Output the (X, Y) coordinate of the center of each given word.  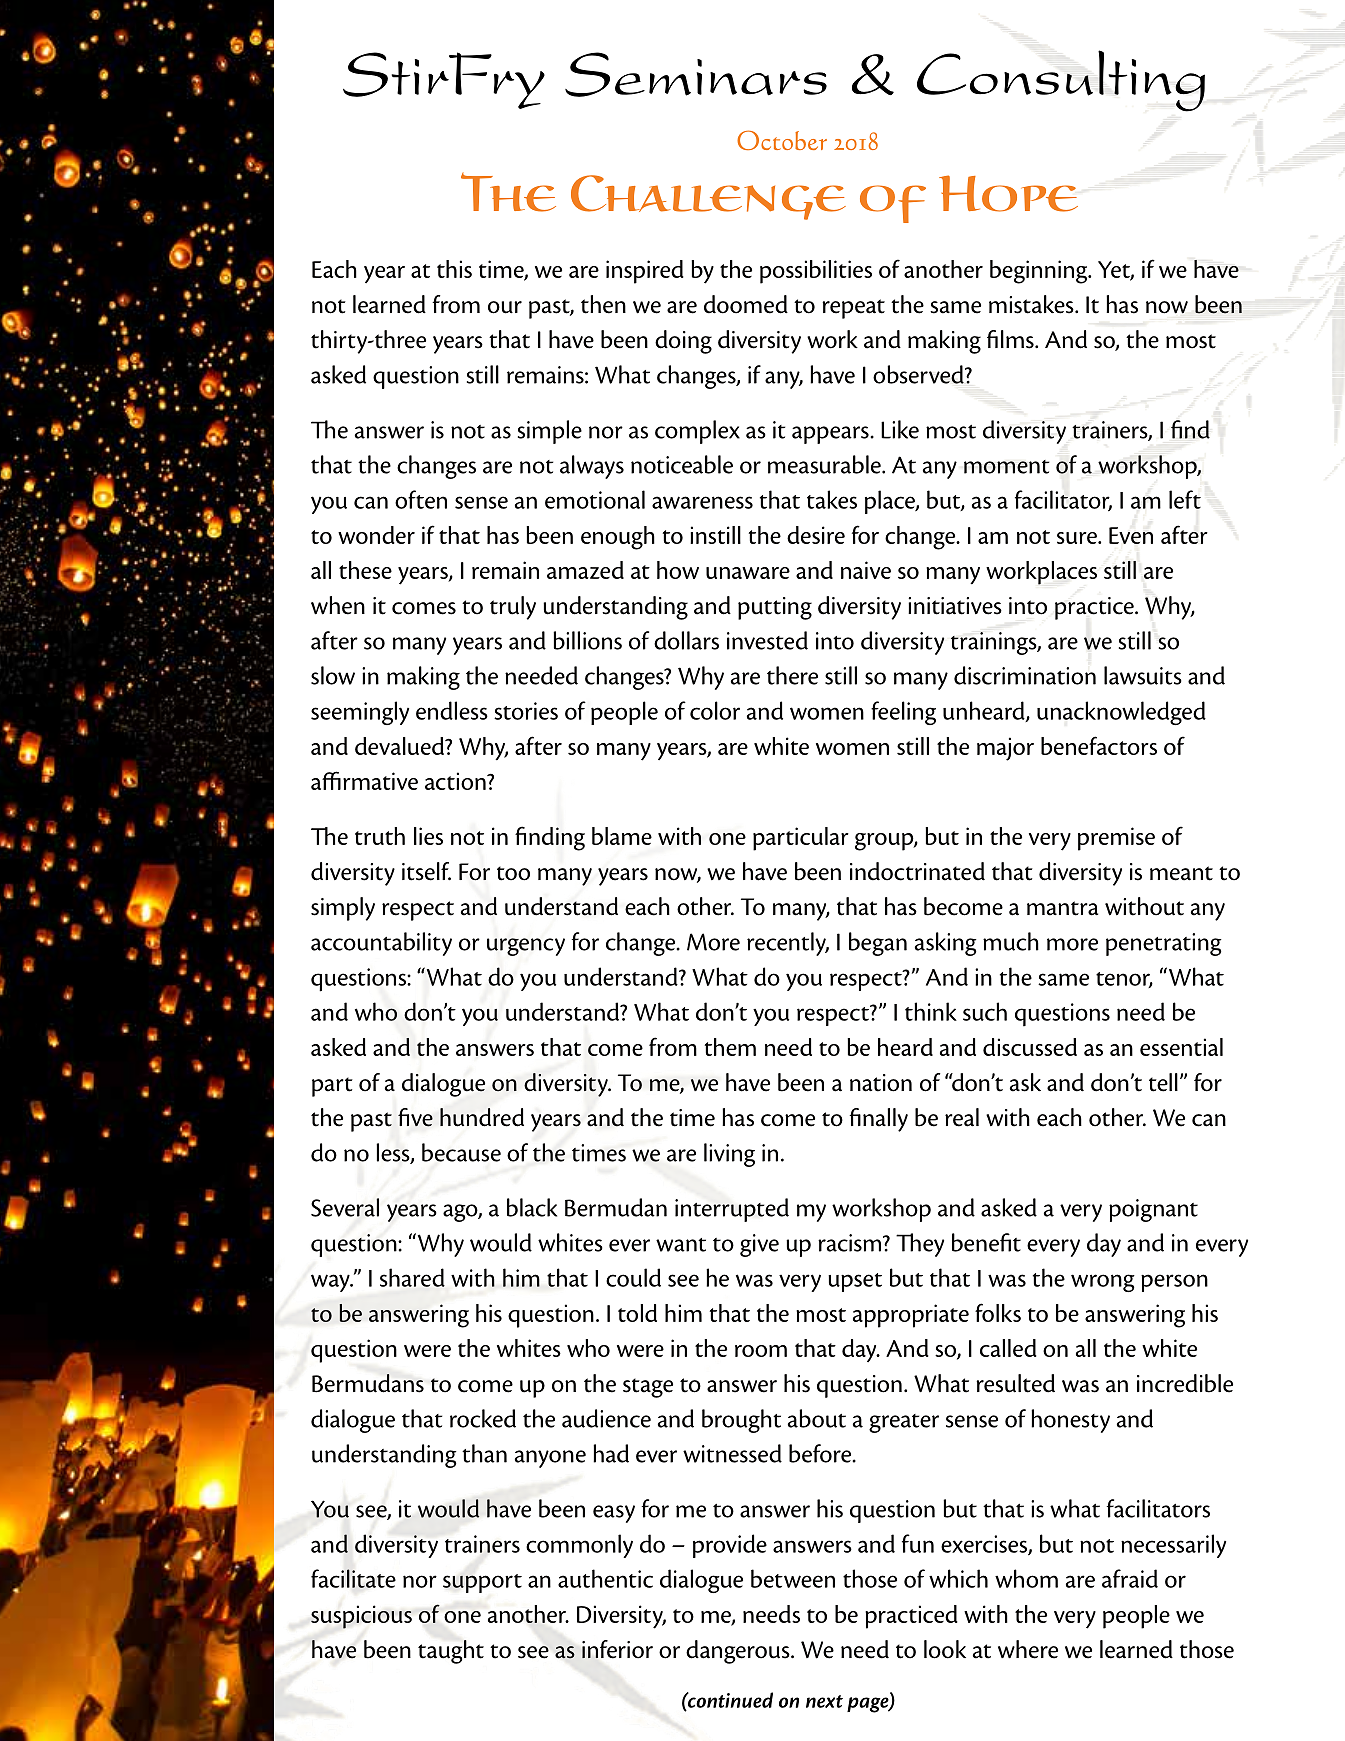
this (454, 269)
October (782, 140)
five (415, 1117)
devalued (401, 746)
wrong (1103, 1283)
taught (451, 1652)
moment (1006, 467)
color (715, 710)
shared (412, 1277)
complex (697, 432)
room (761, 1351)
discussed (1030, 1047)
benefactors (1099, 745)
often (421, 499)
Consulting (1061, 81)
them (730, 1047)
